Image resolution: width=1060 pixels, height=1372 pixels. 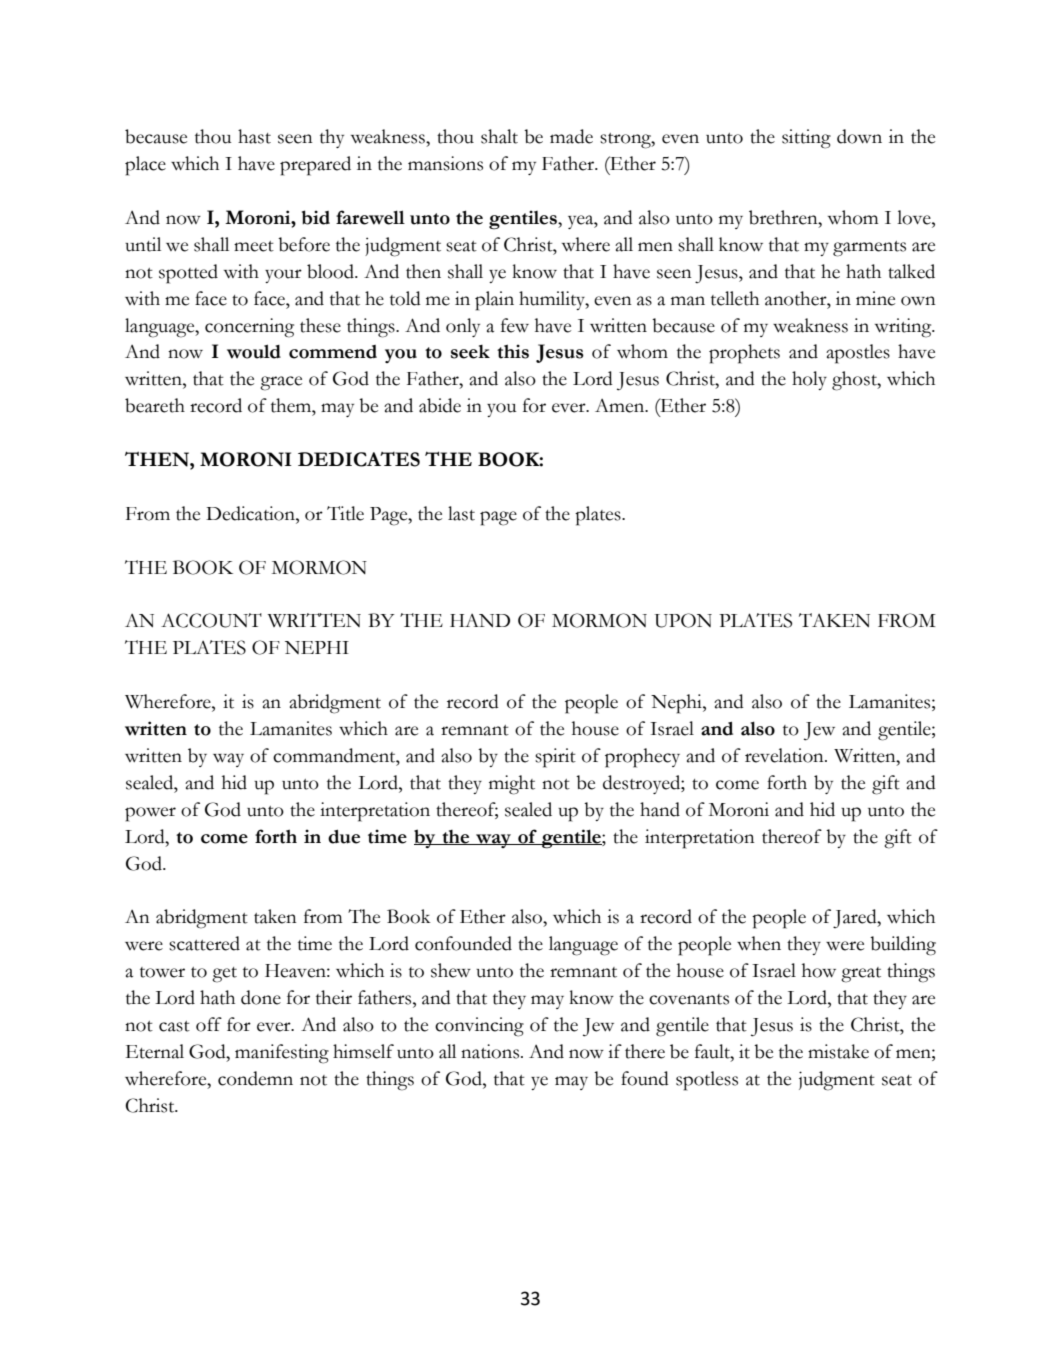 I want to click on hast, so click(x=254, y=136).
